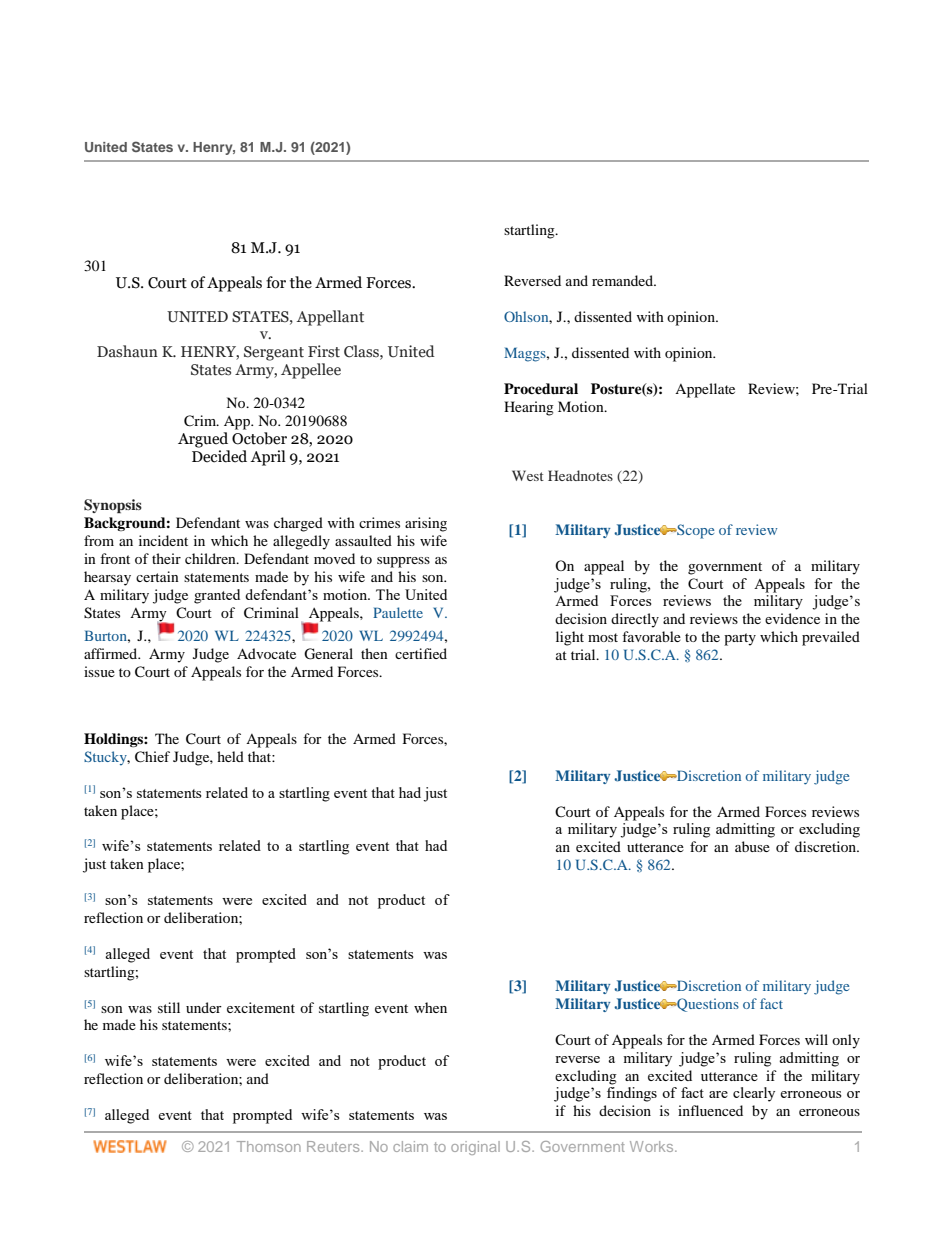 This screenshot has height=1233, width=952. I want to click on remanded, so click(623, 280).
